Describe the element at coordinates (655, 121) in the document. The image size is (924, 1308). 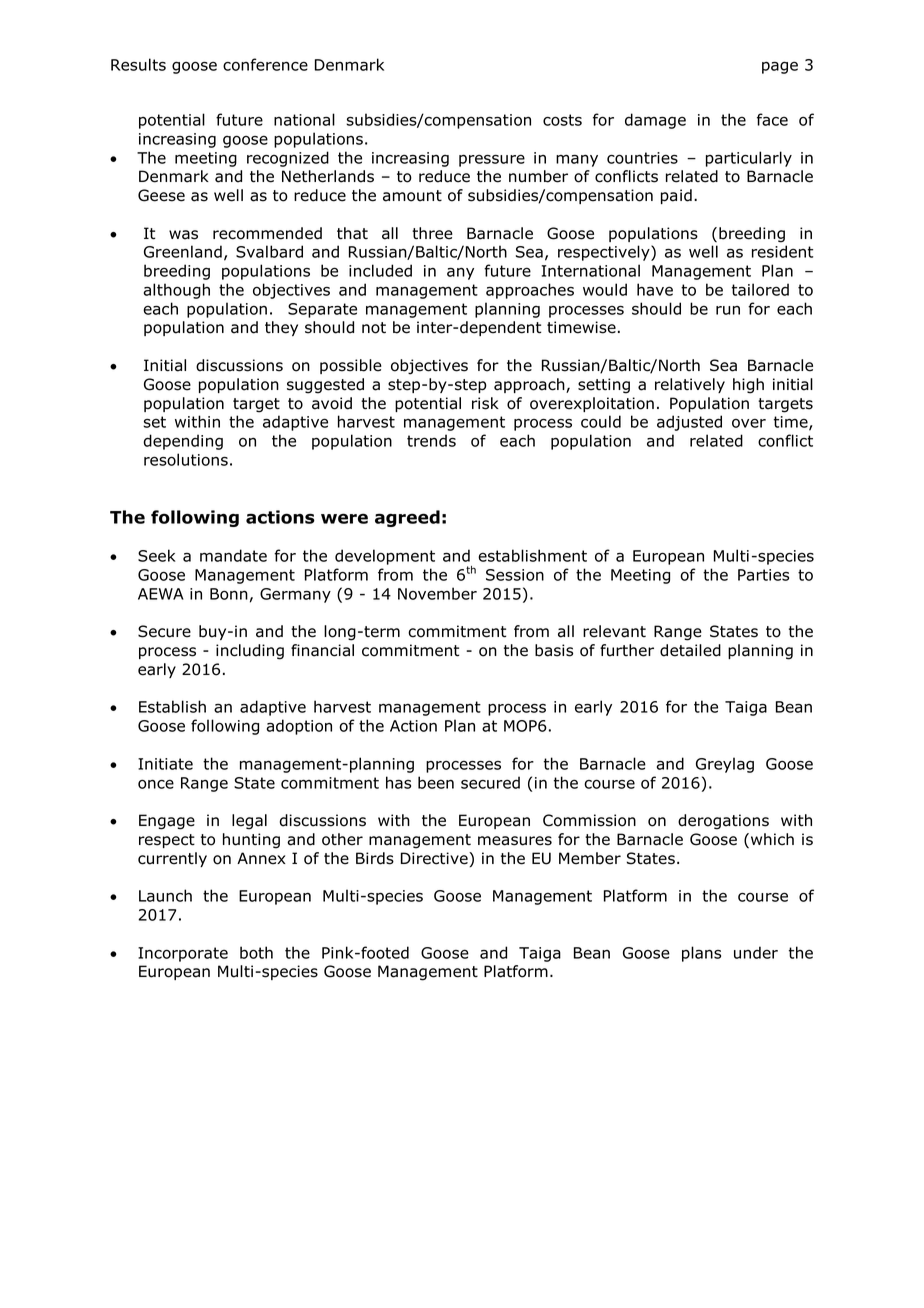
I see `damage` at that location.
